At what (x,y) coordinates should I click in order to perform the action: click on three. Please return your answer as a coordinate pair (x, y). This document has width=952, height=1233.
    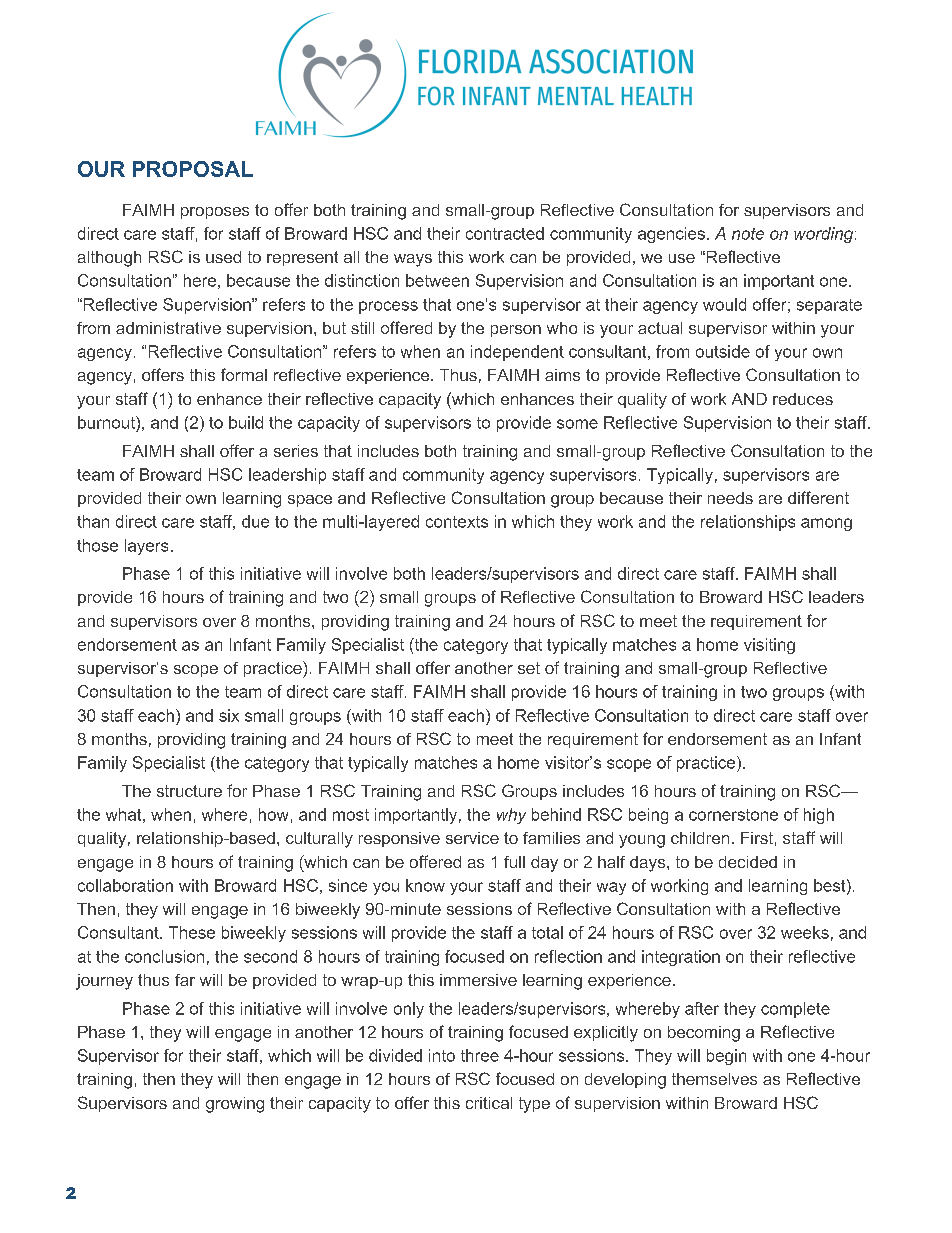
    Looking at the image, I should click on (480, 1055).
